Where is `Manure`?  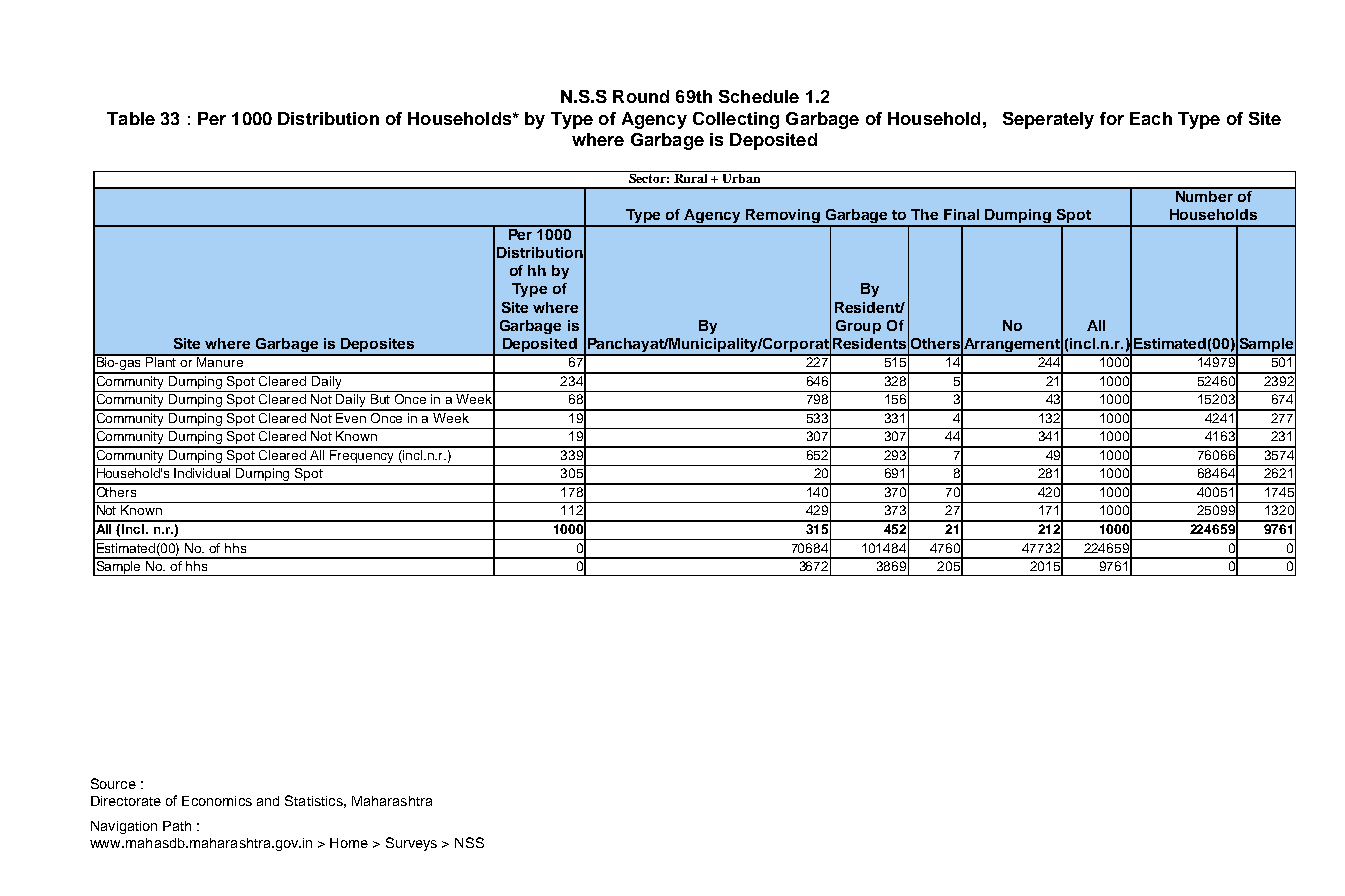 Manure is located at coordinates (220, 361).
